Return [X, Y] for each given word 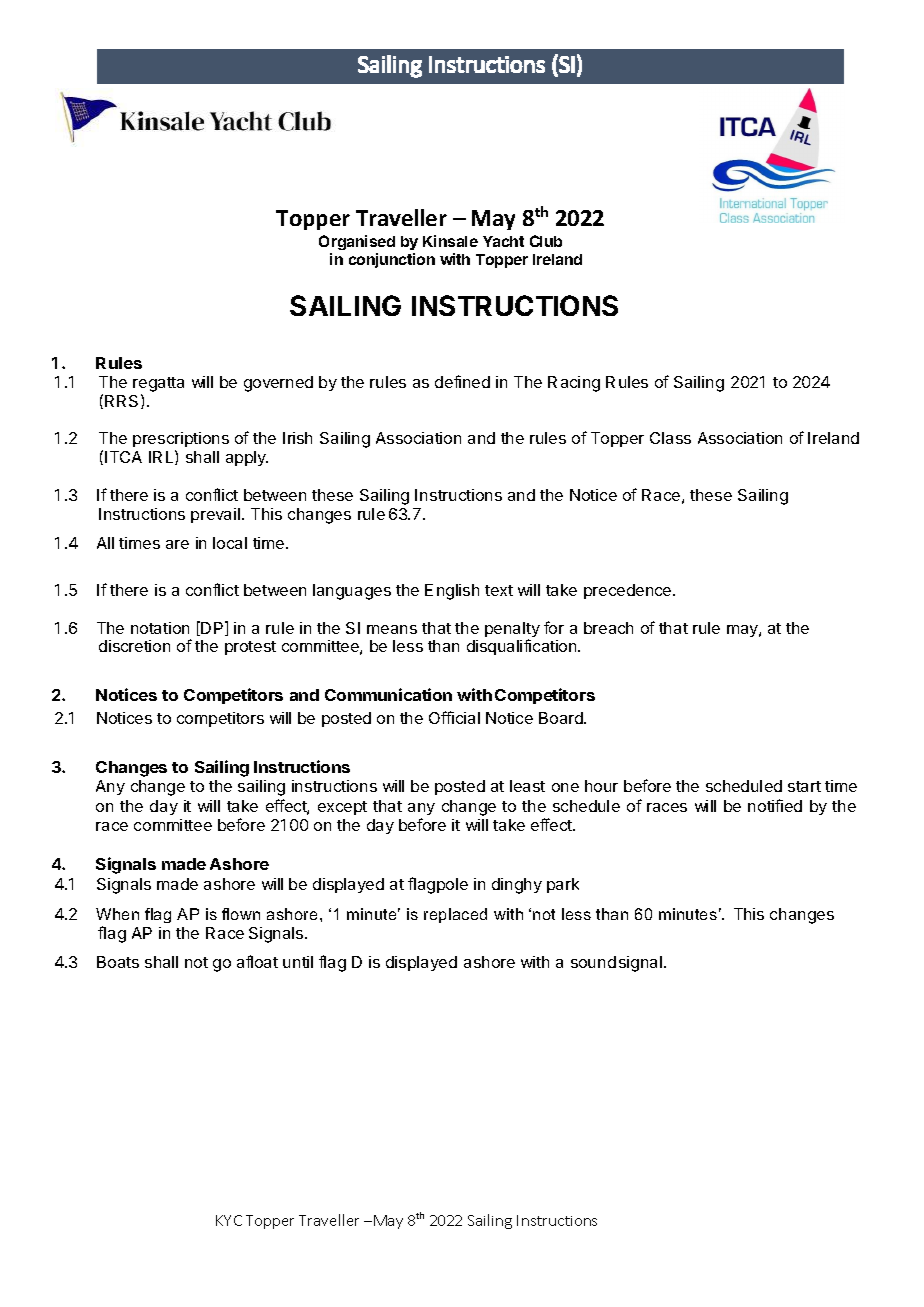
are [177, 544]
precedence [629, 591]
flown [241, 914]
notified [775, 805]
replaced [455, 915]
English [452, 592]
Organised [357, 244]
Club [546, 241]
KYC [229, 1220]
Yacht [503, 241]
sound [593, 962]
